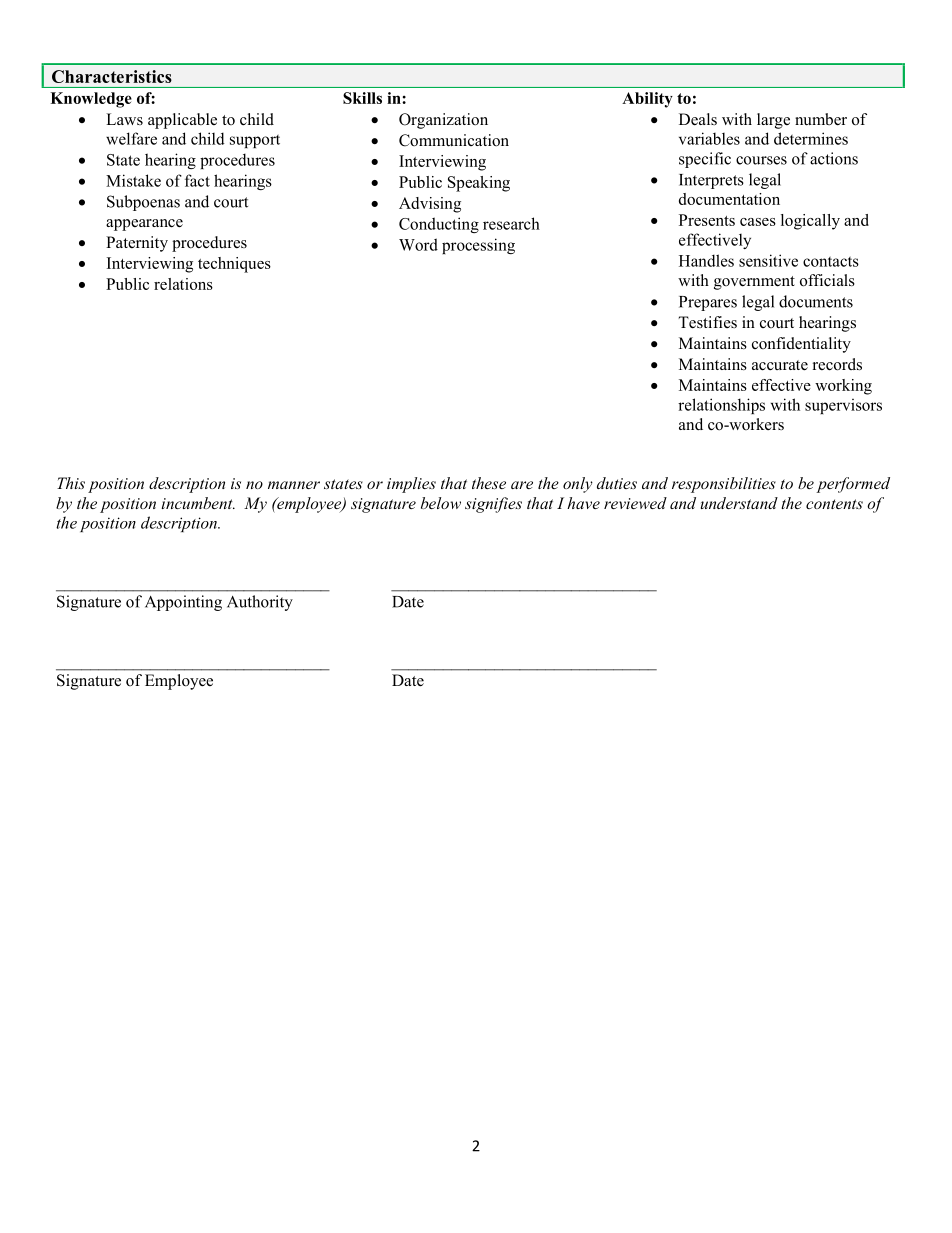 The width and height of the page is (952, 1233). I want to click on Appointing, so click(183, 603).
